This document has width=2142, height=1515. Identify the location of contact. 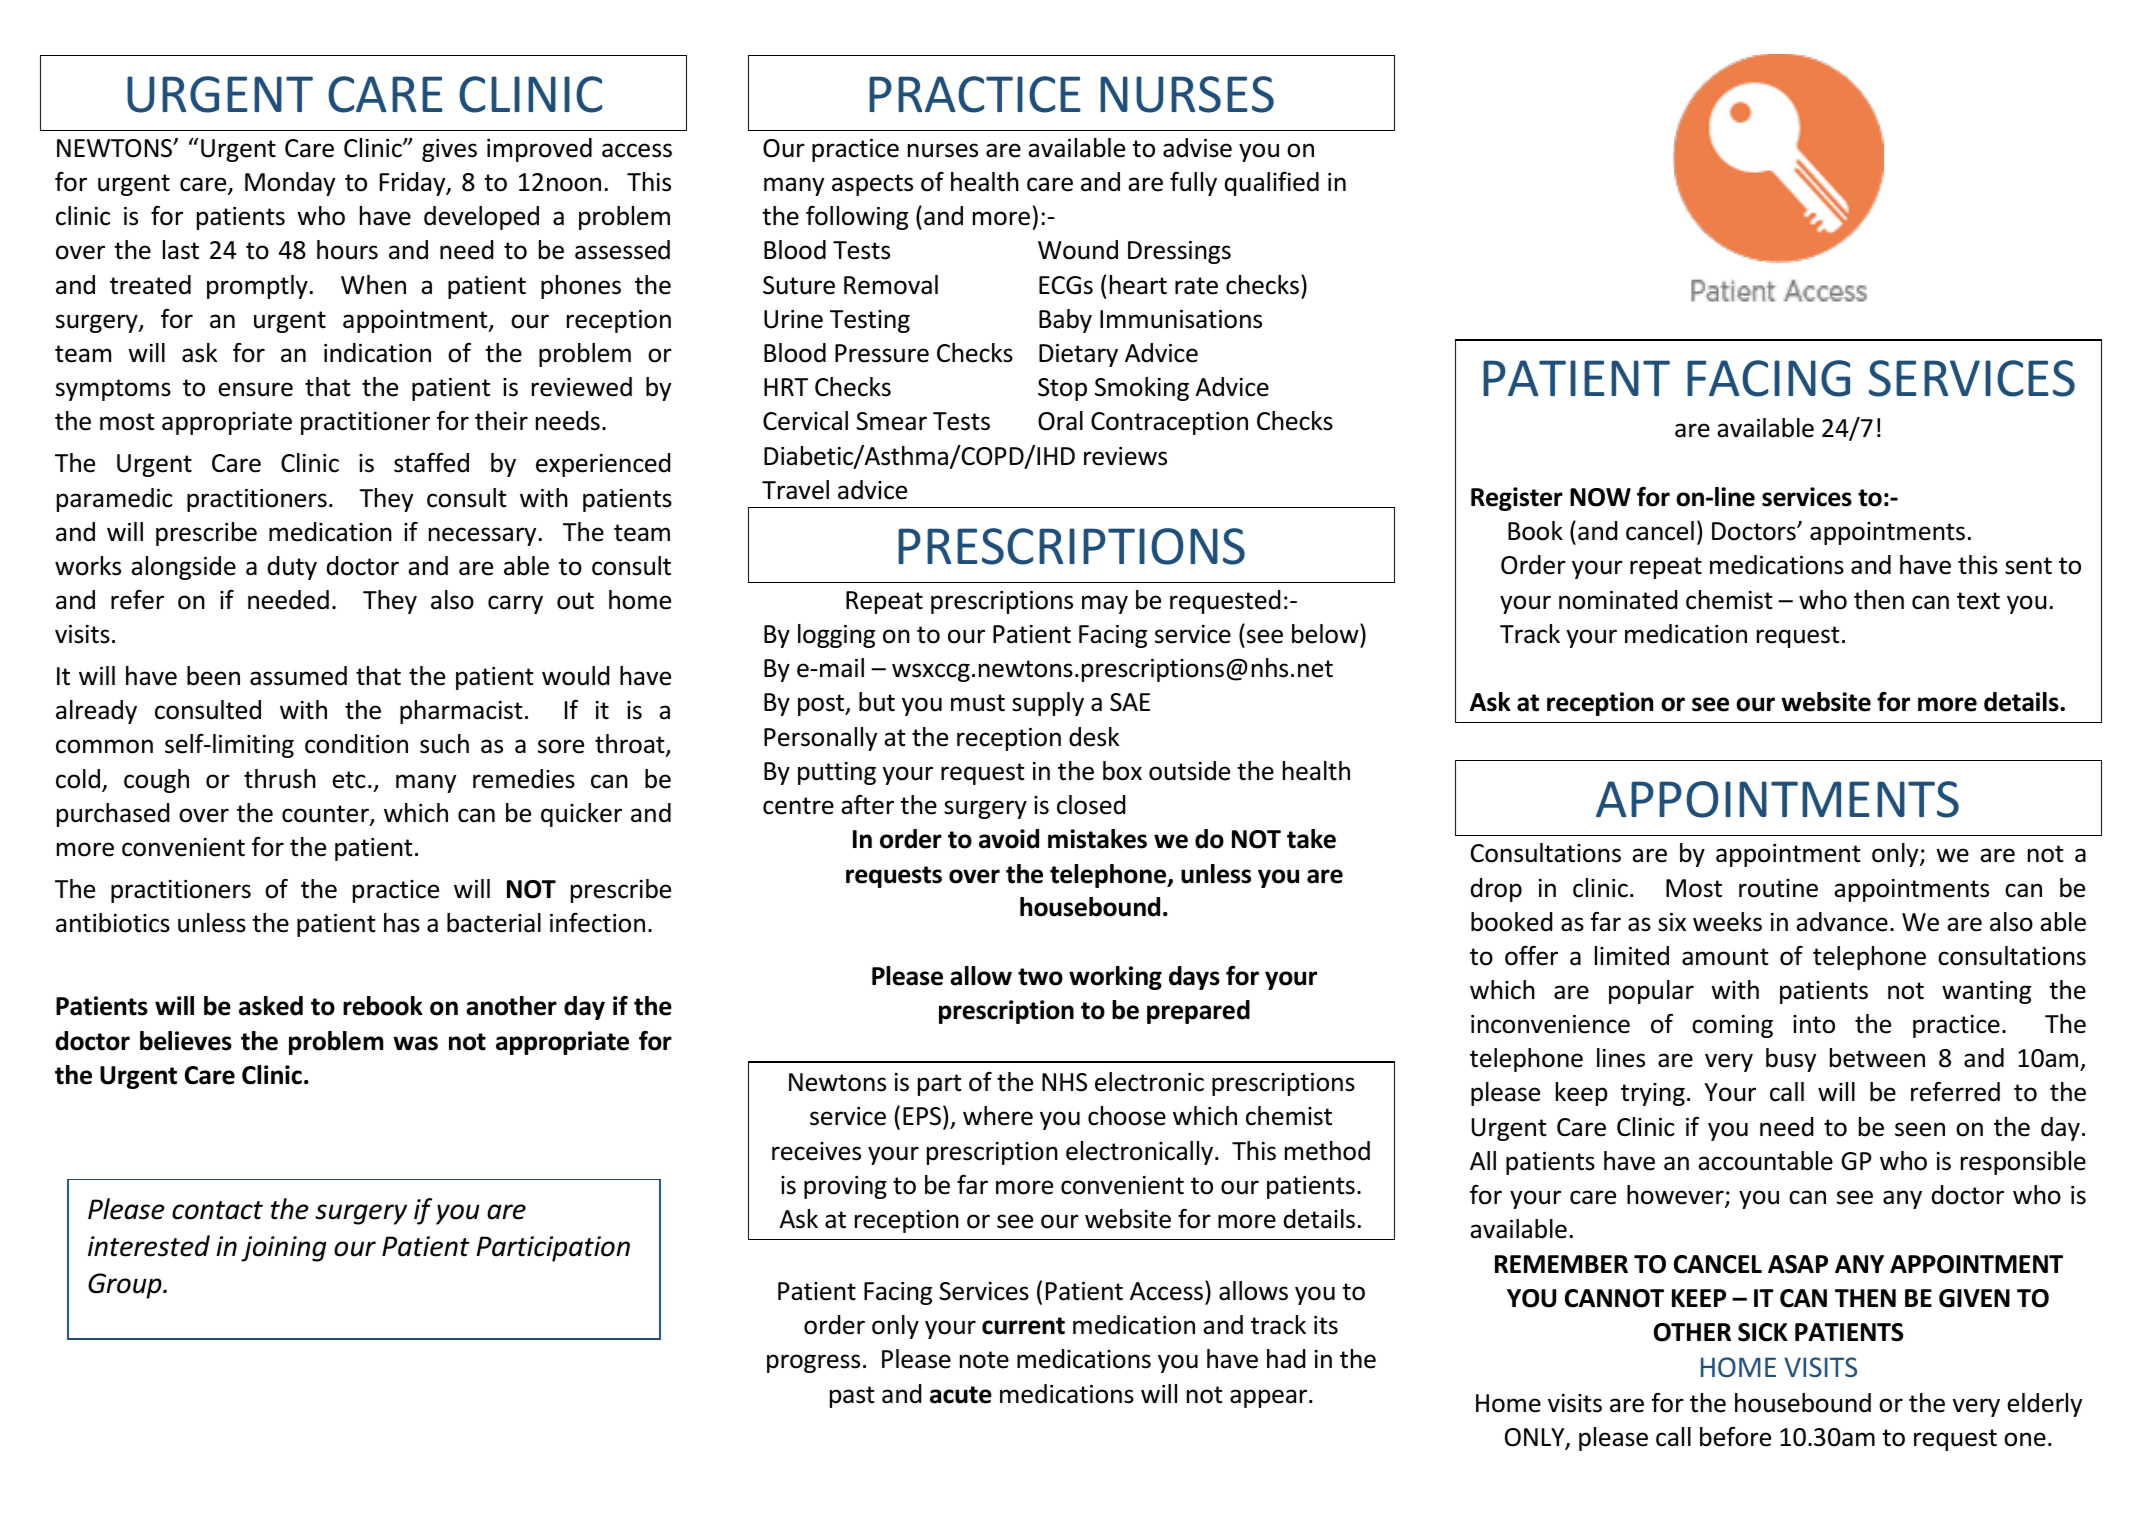
(217, 1210).
